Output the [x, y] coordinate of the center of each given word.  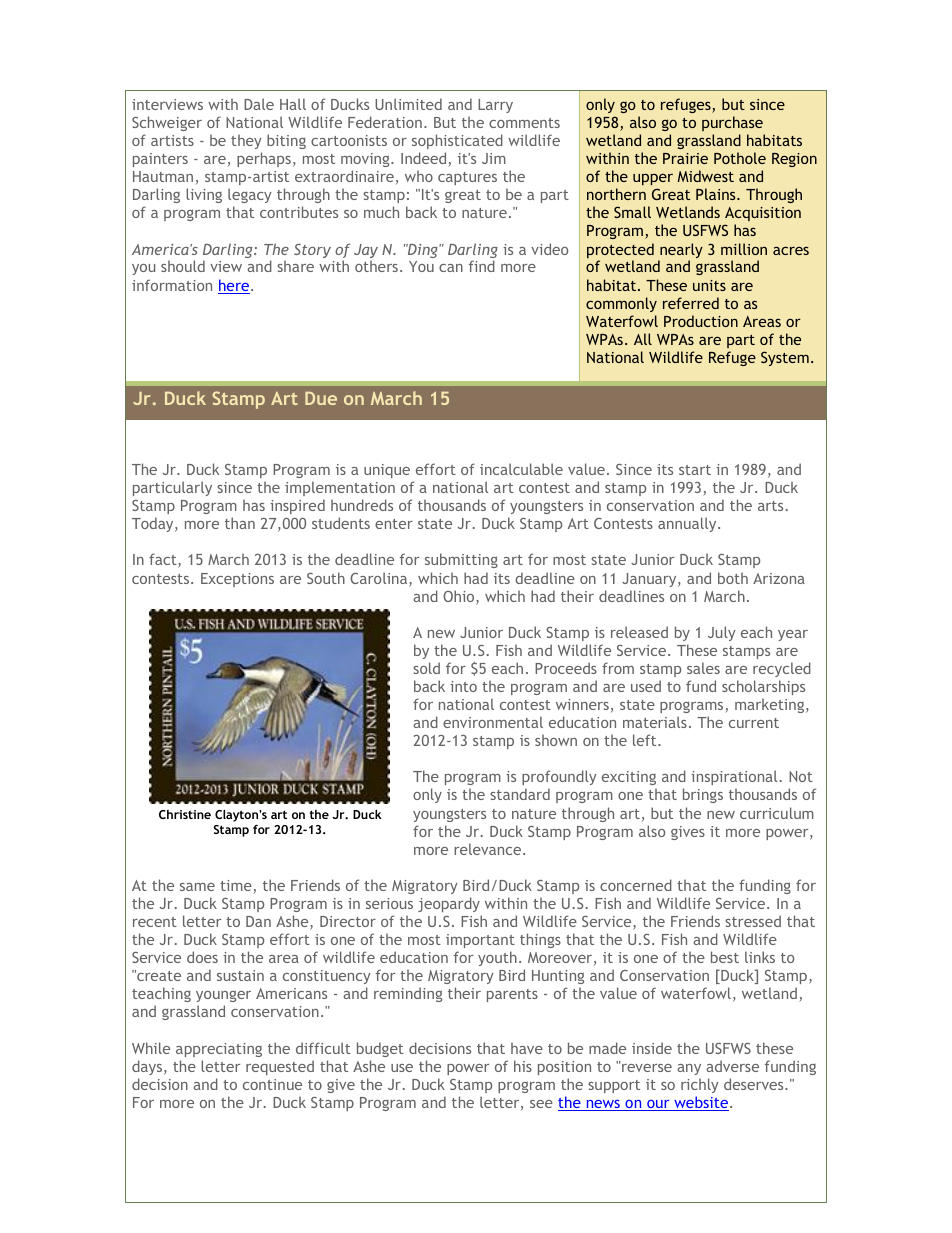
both [733, 578]
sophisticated [457, 141]
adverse [732, 1066]
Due [321, 398]
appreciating [219, 1050]
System [785, 358]
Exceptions [237, 580]
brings [703, 795]
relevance [489, 849]
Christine [185, 814]
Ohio [460, 597]
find [482, 266]
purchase [732, 123]
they [246, 142]
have [527, 1048]
